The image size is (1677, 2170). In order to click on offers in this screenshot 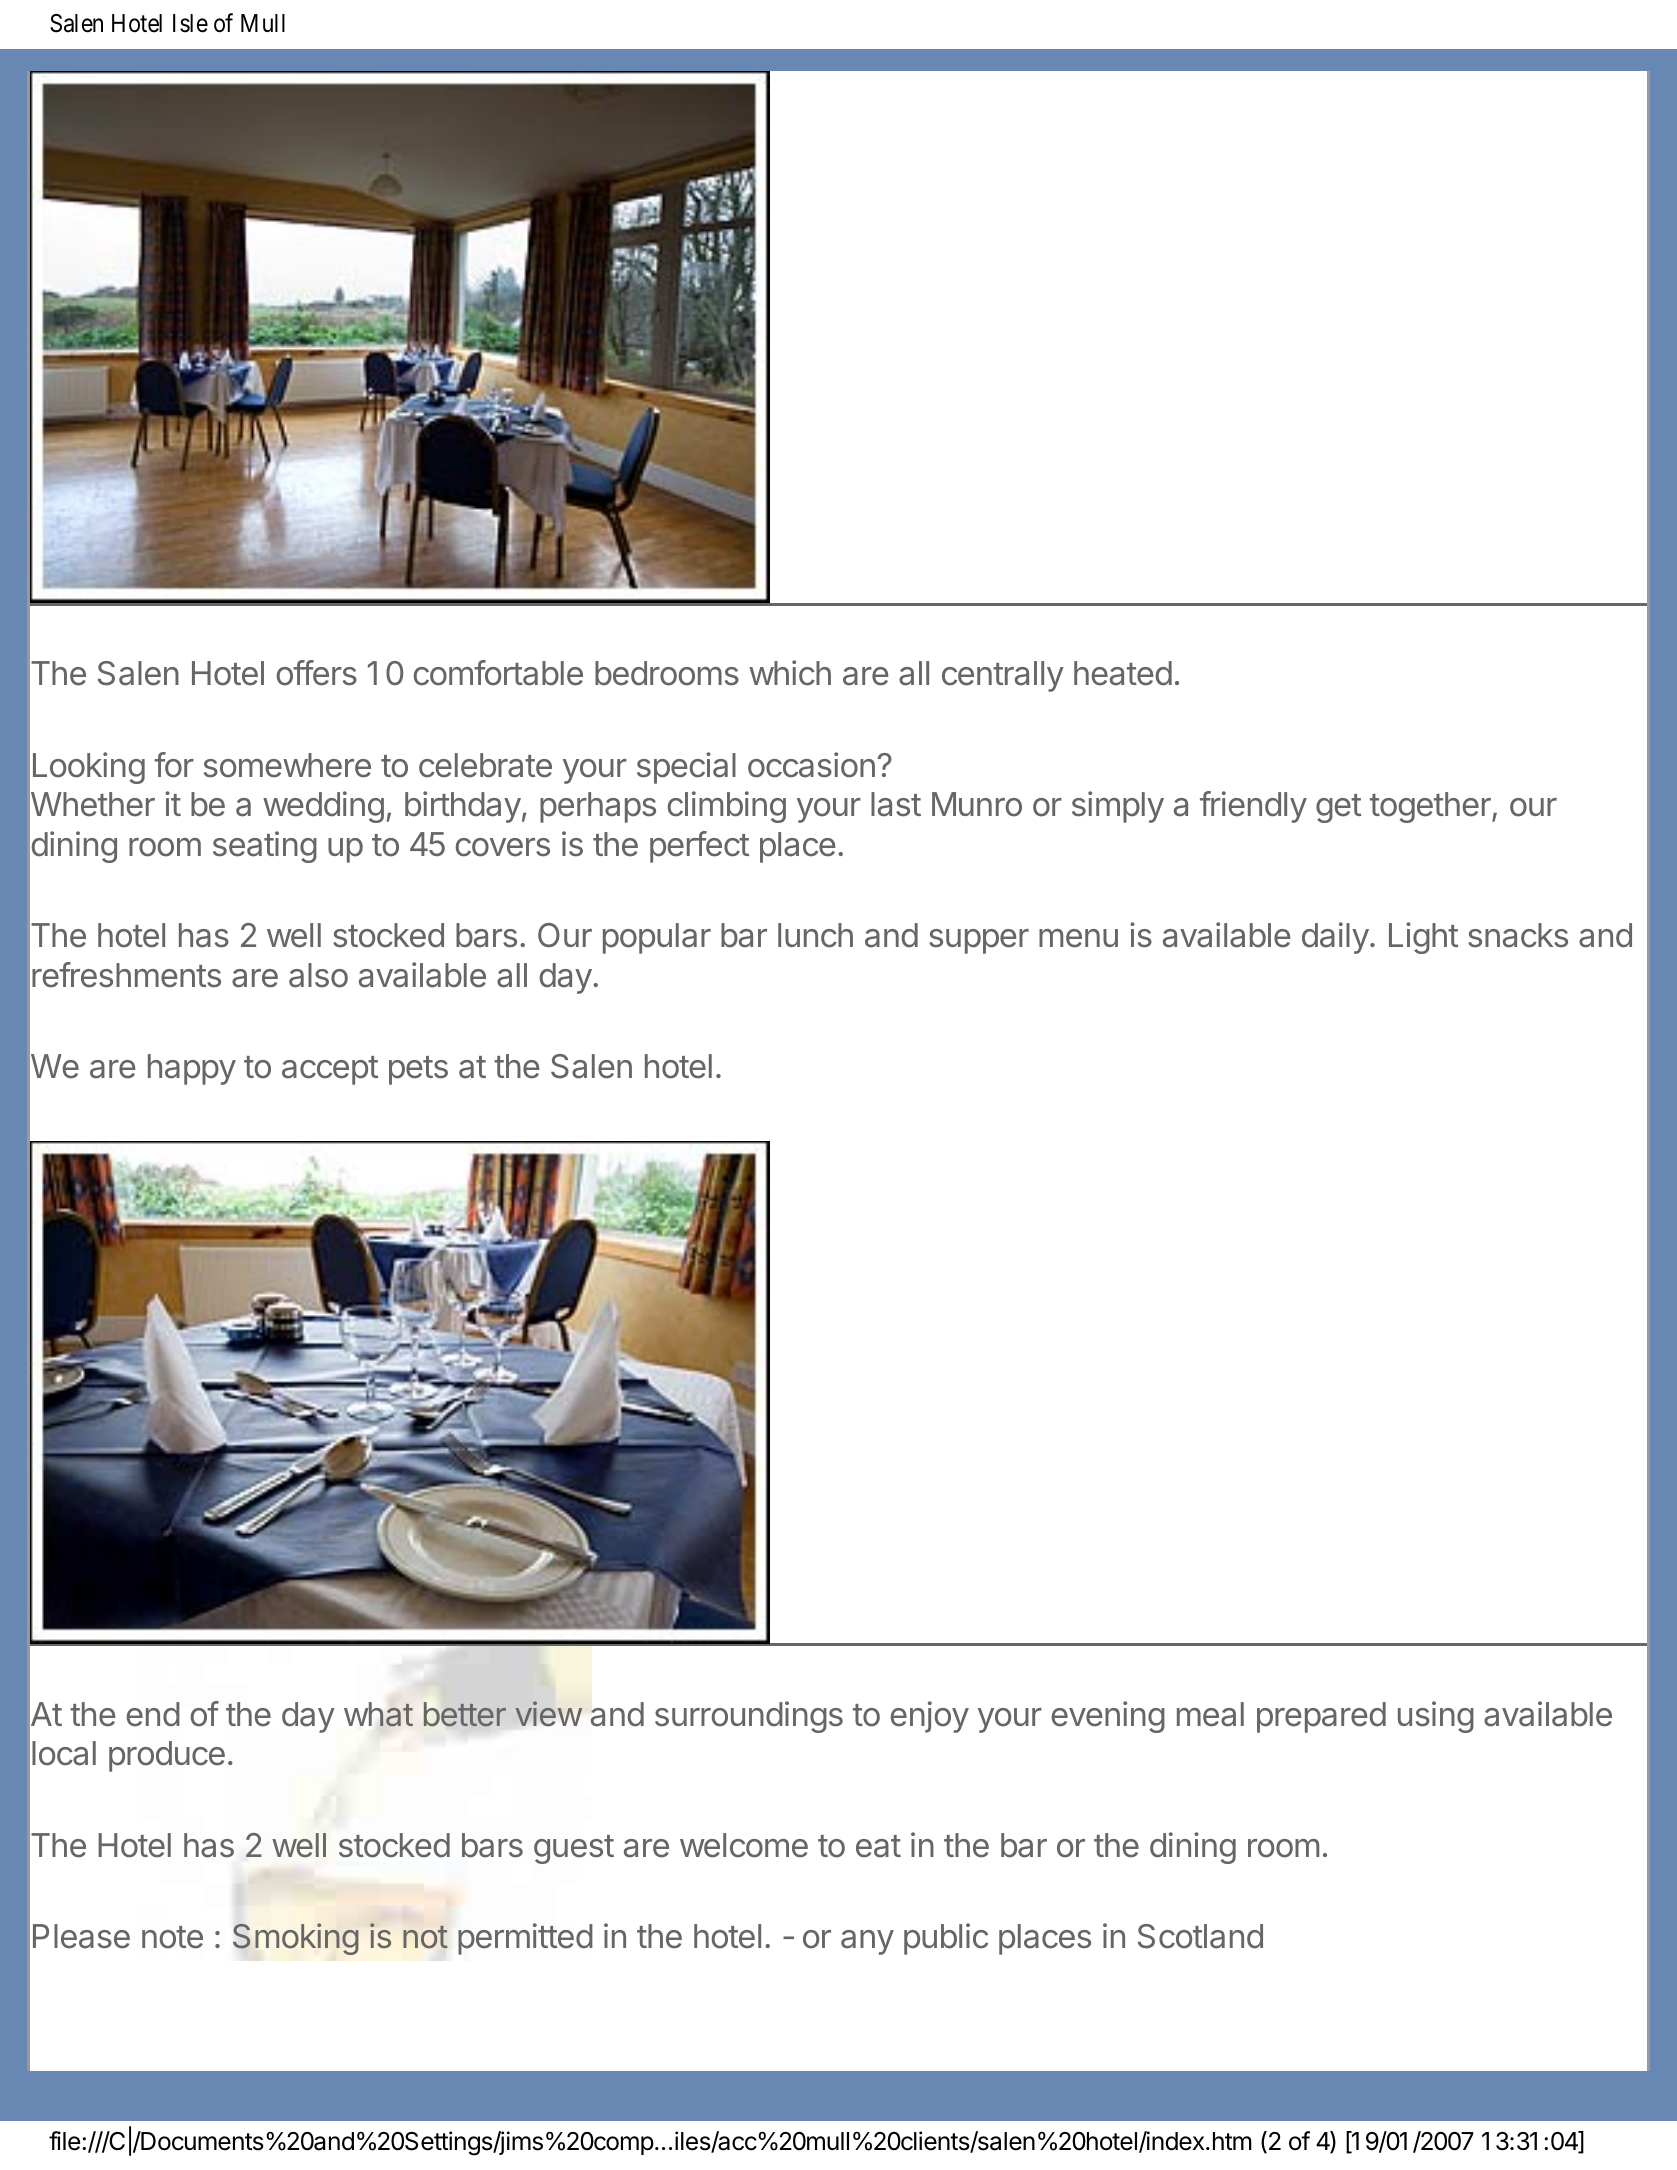, I will do `click(317, 673)`.
